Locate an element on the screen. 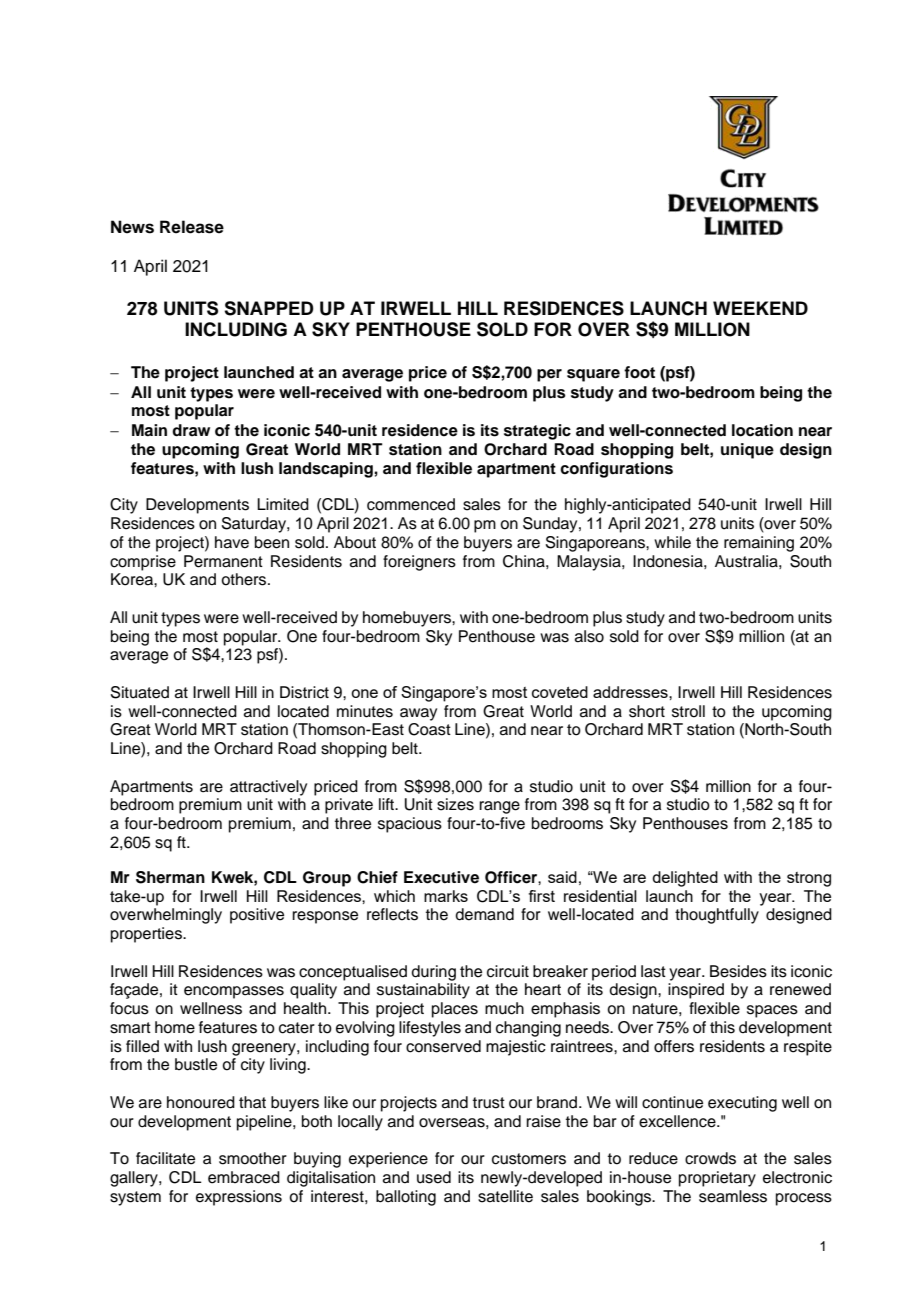 This screenshot has width=924, height=1308. thoughtfully is located at coordinates (717, 916).
